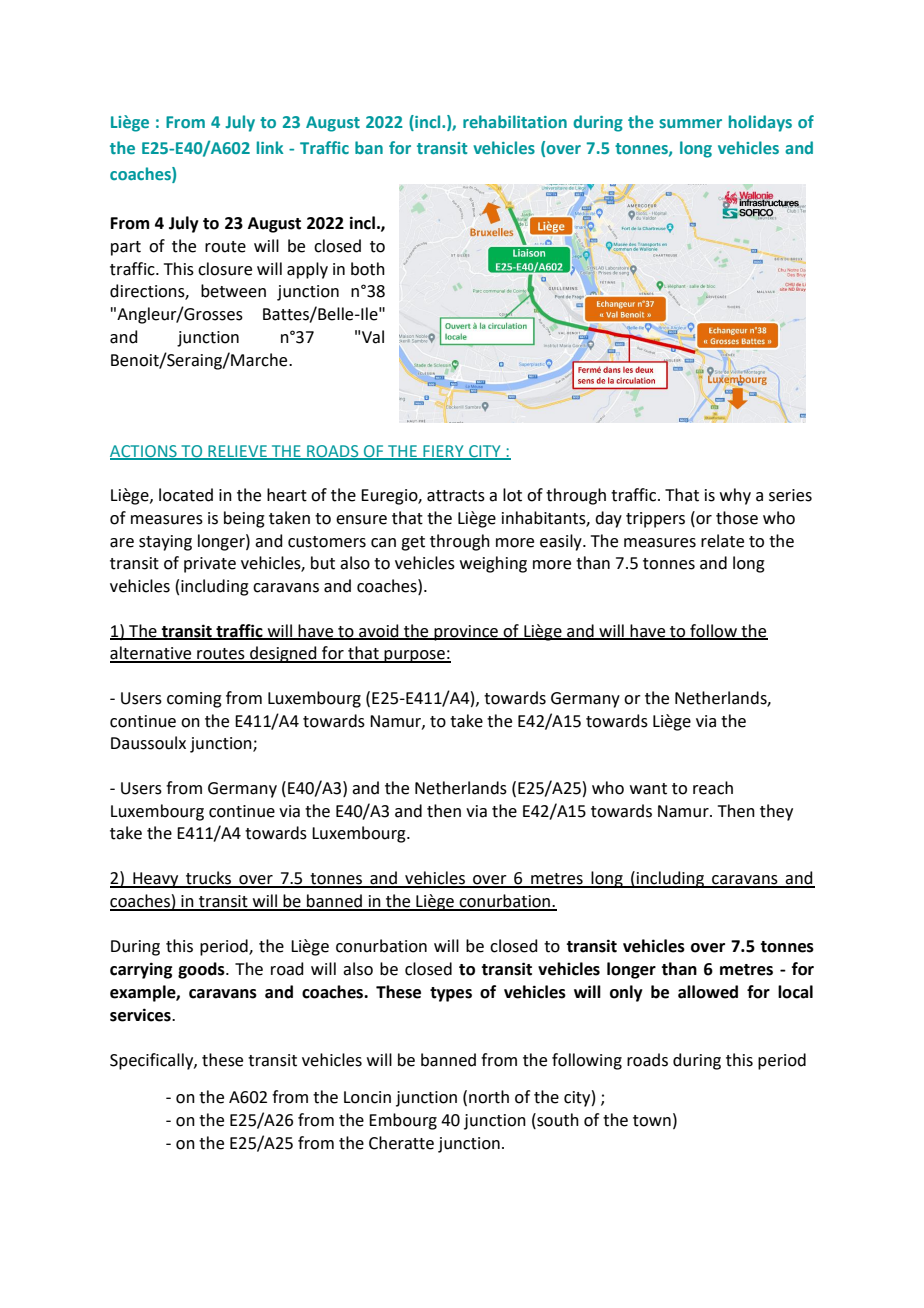 The image size is (924, 1308). Describe the element at coordinates (270, 147) in the screenshot. I see `link` at that location.
